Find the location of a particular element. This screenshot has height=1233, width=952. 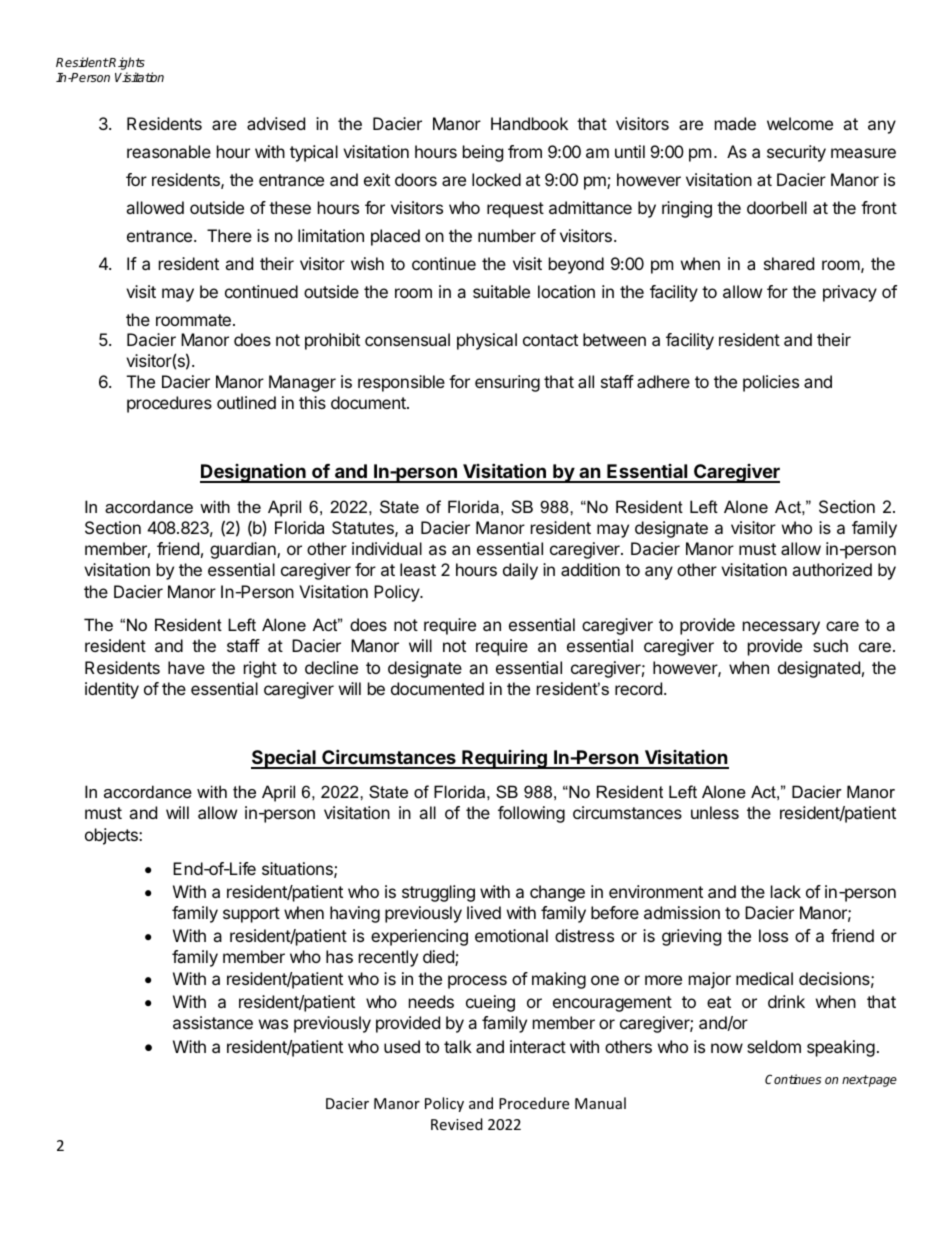

Requiring is located at coordinates (504, 759).
